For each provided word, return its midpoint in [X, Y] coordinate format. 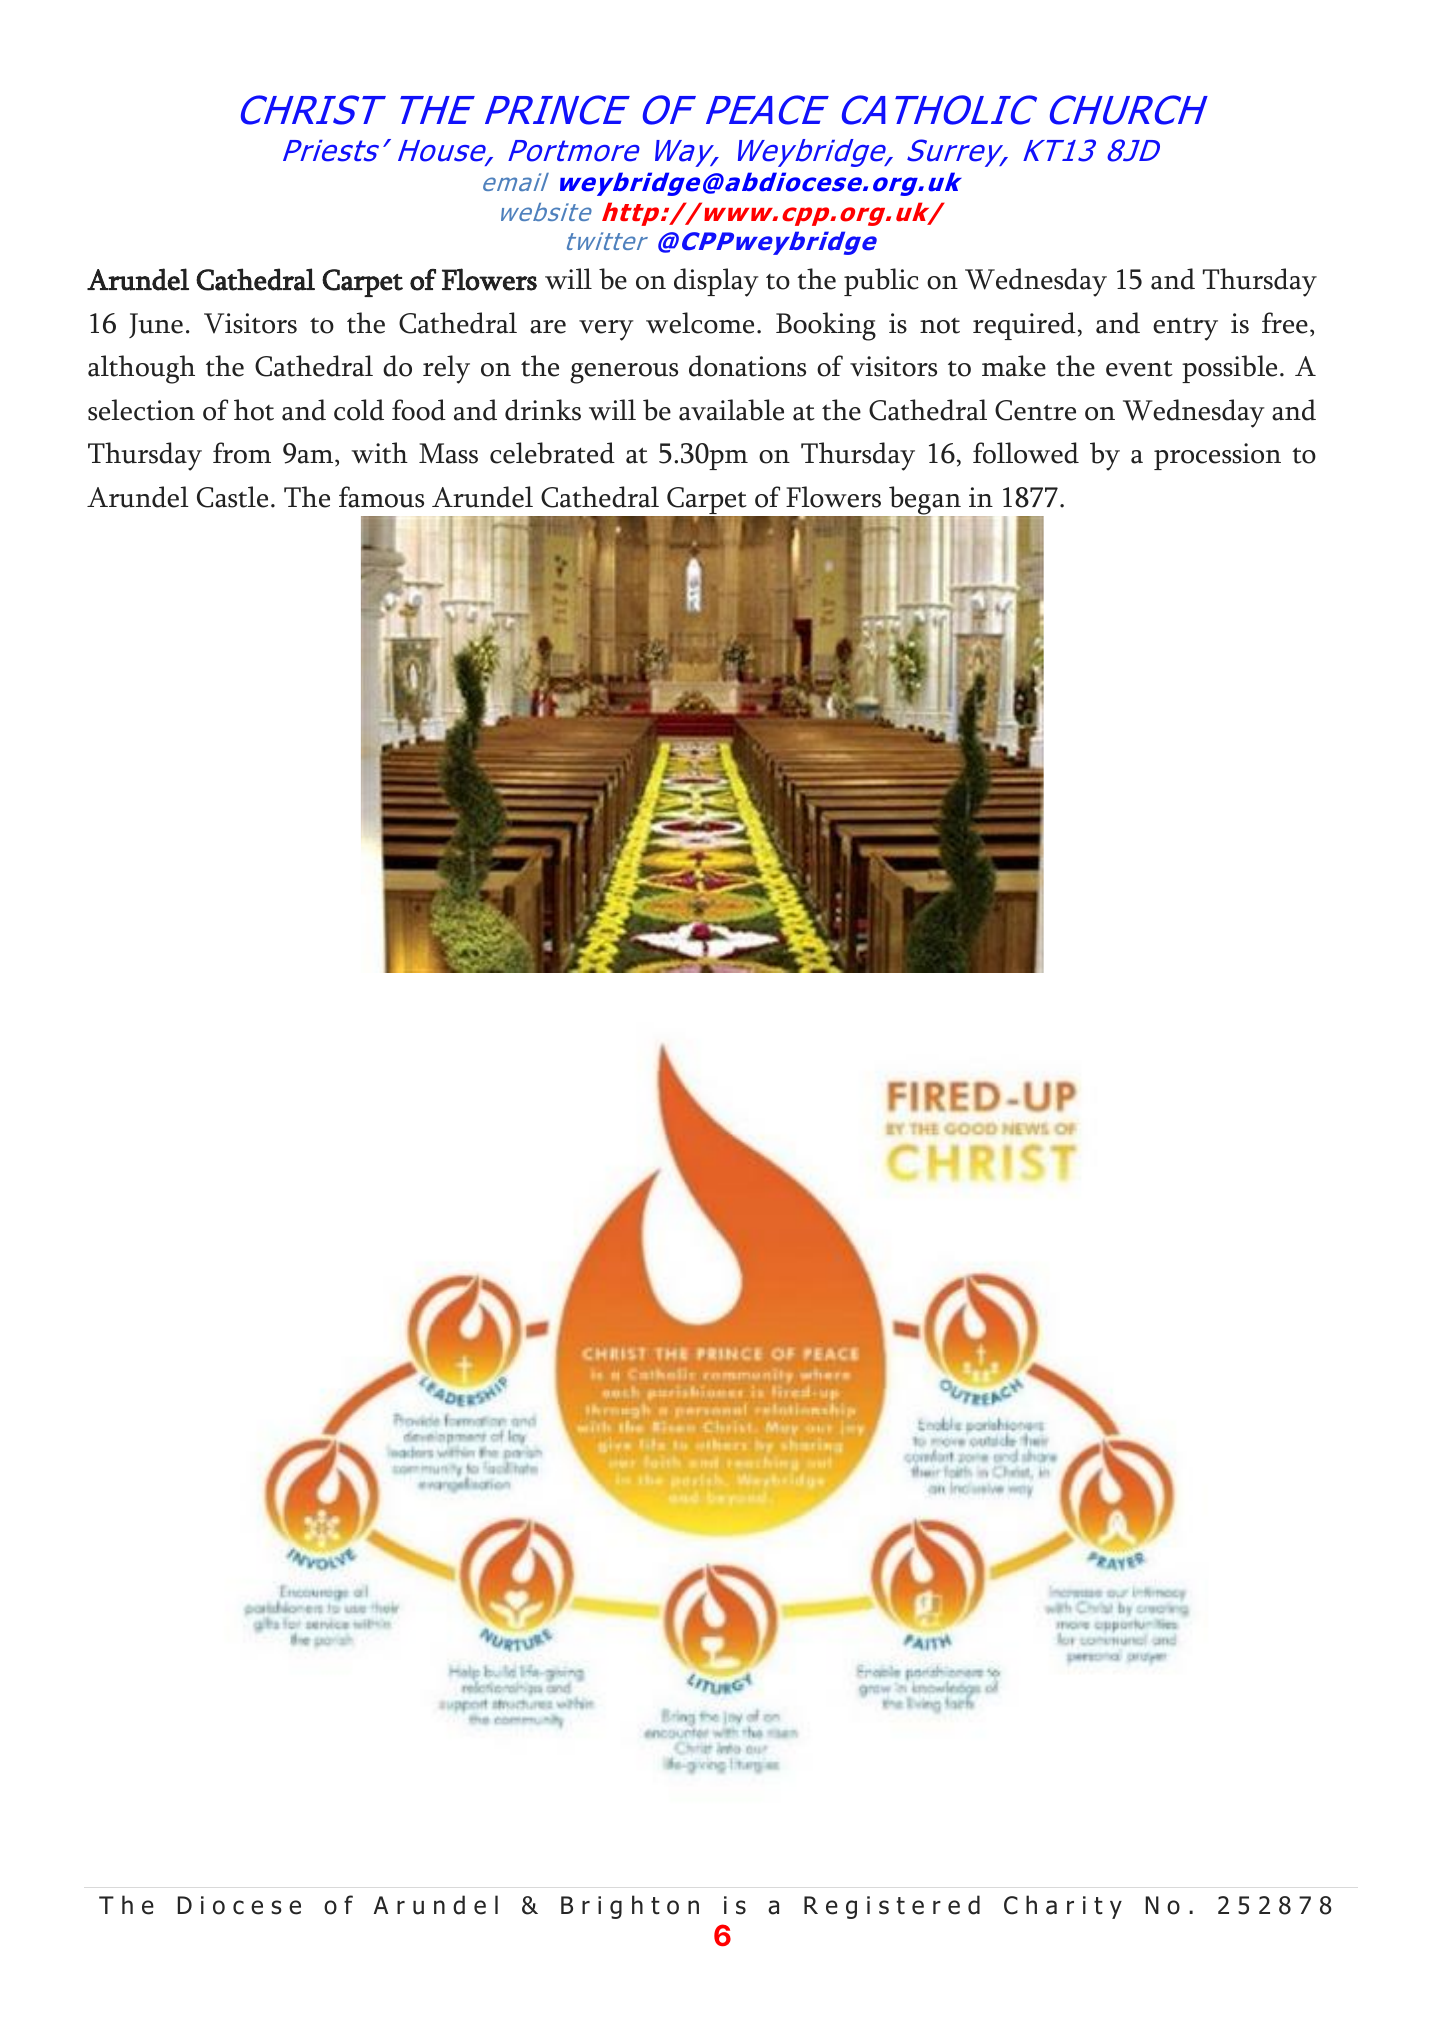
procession [1217, 456]
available [731, 410]
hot [254, 410]
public [881, 282]
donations [747, 366]
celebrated [552, 453]
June [156, 325]
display [716, 282]
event [1139, 368]
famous [381, 497]
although [141, 369]
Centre [1035, 410]
